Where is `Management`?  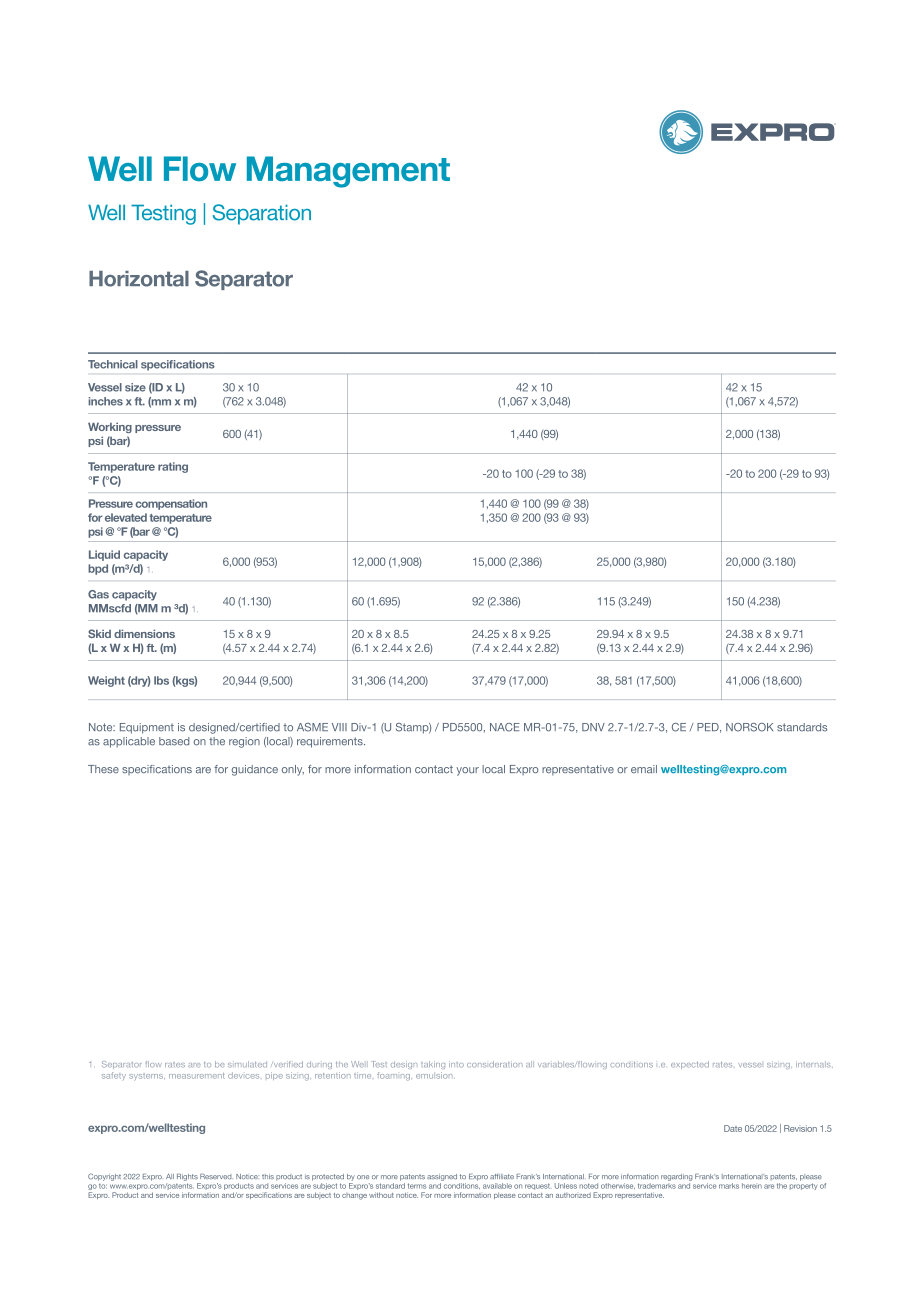 Management is located at coordinates (348, 172).
